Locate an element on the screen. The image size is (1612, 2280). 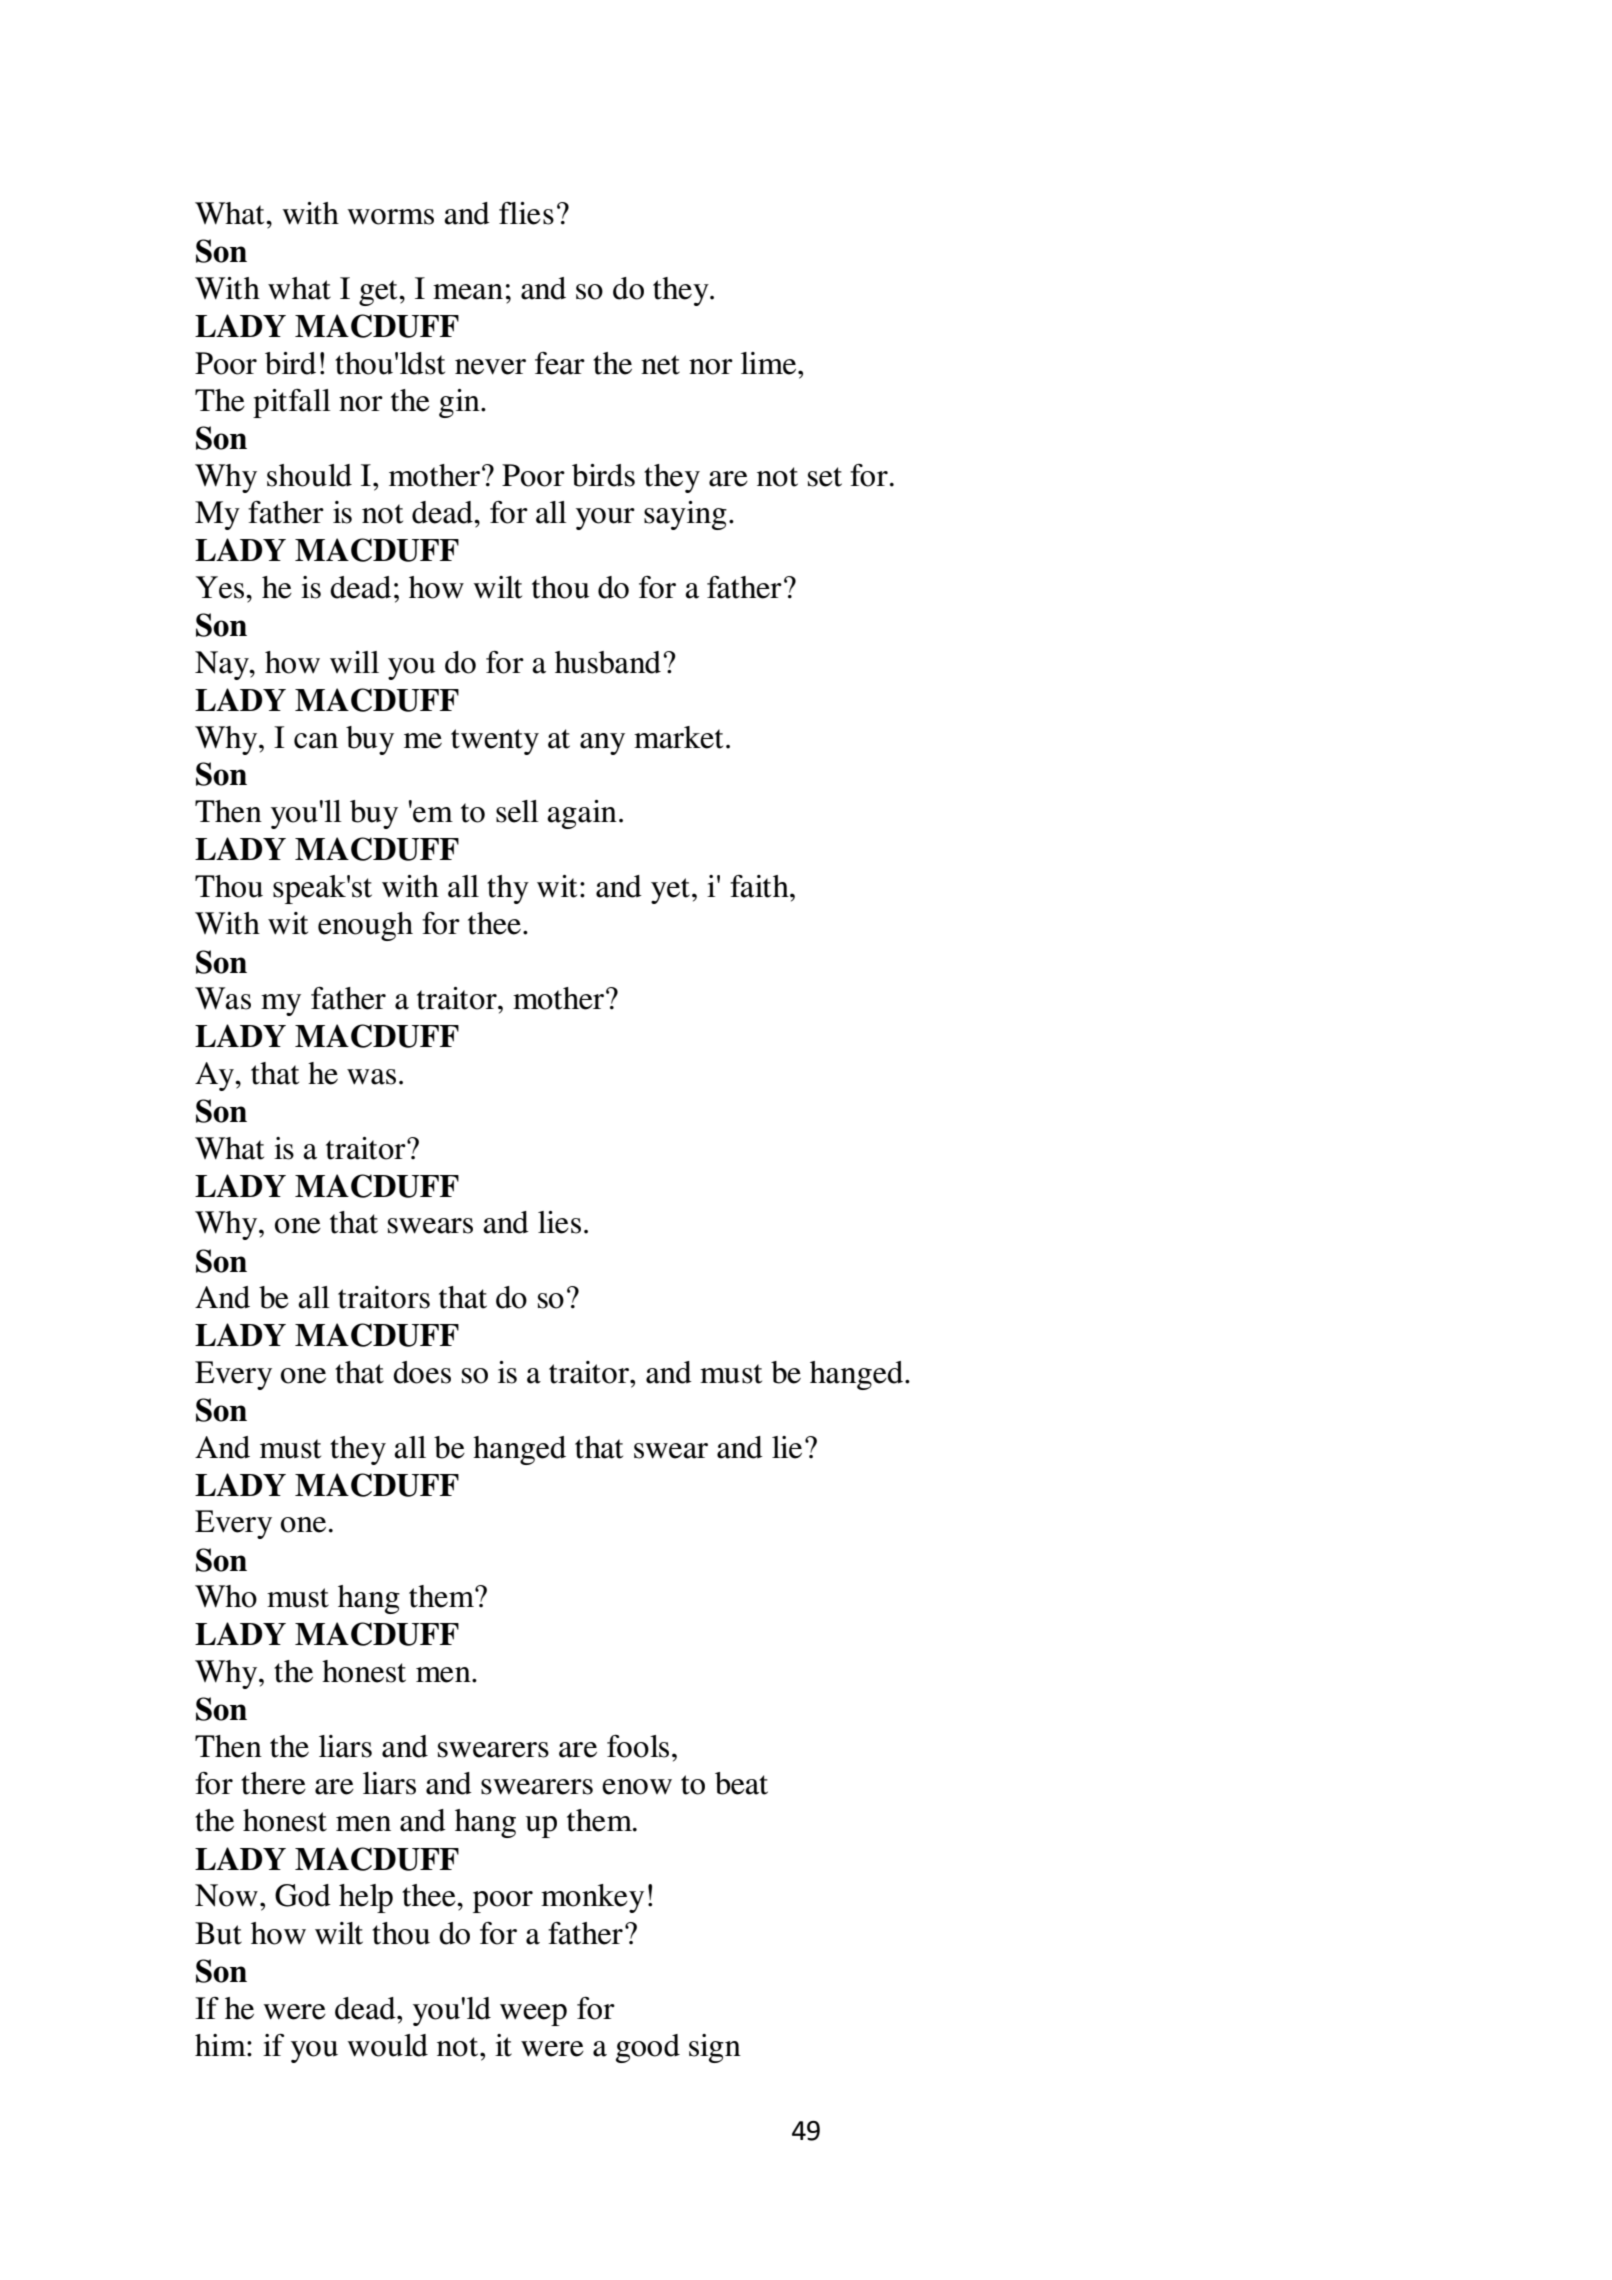
weep is located at coordinates (533, 2015).
